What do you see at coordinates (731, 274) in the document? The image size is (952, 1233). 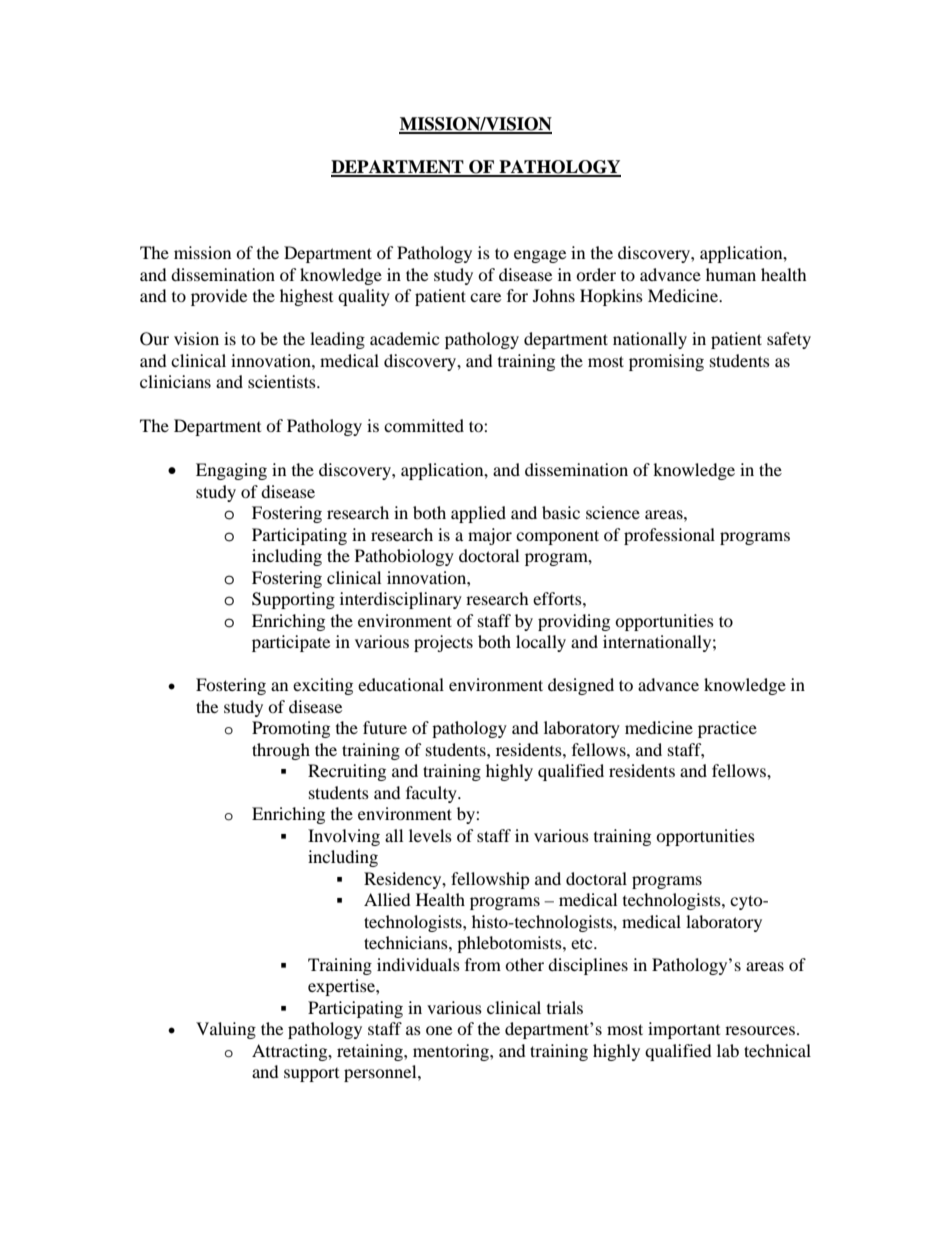 I see `human` at bounding box center [731, 274].
